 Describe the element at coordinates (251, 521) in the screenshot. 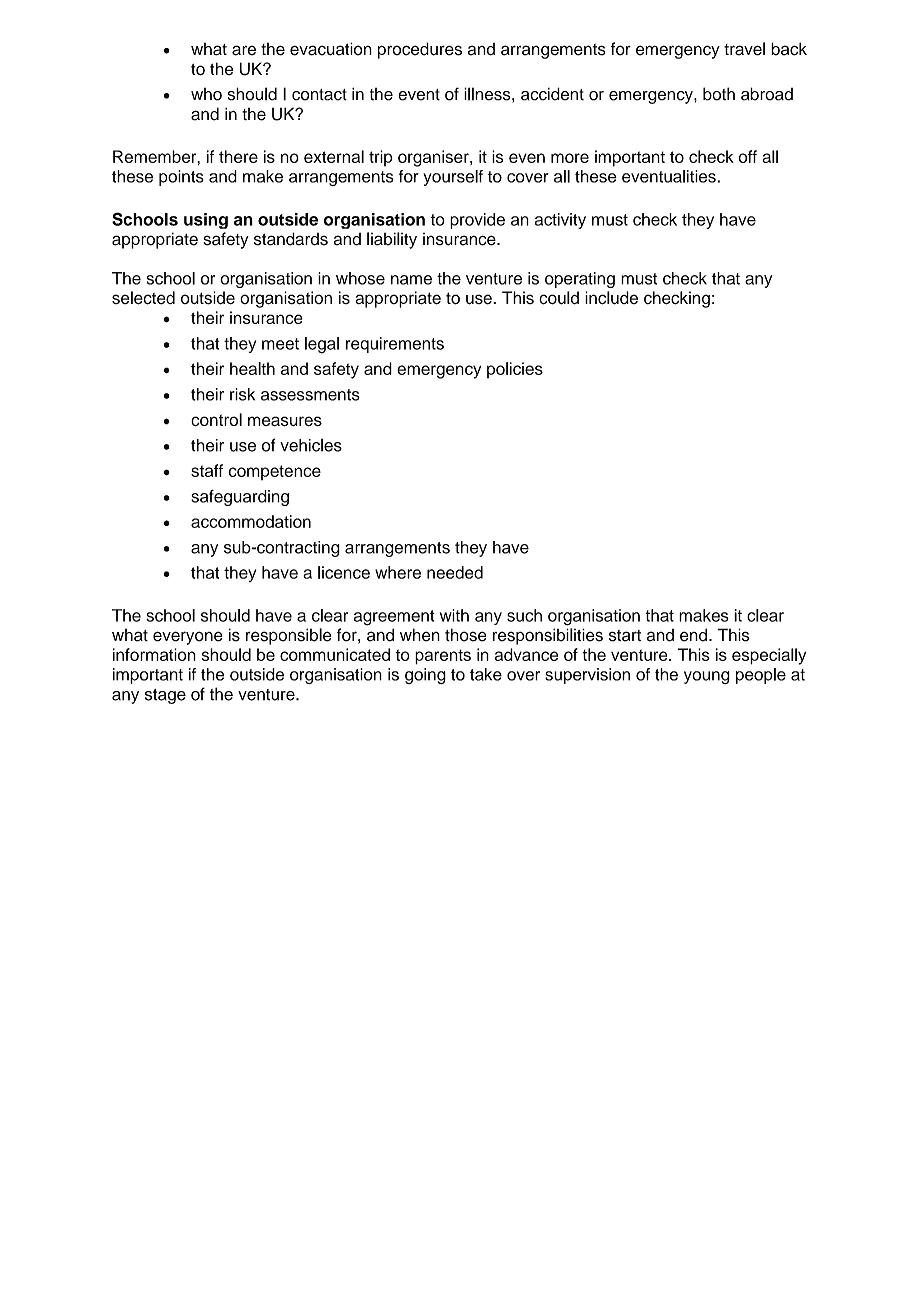

I see `accommodation` at that location.
